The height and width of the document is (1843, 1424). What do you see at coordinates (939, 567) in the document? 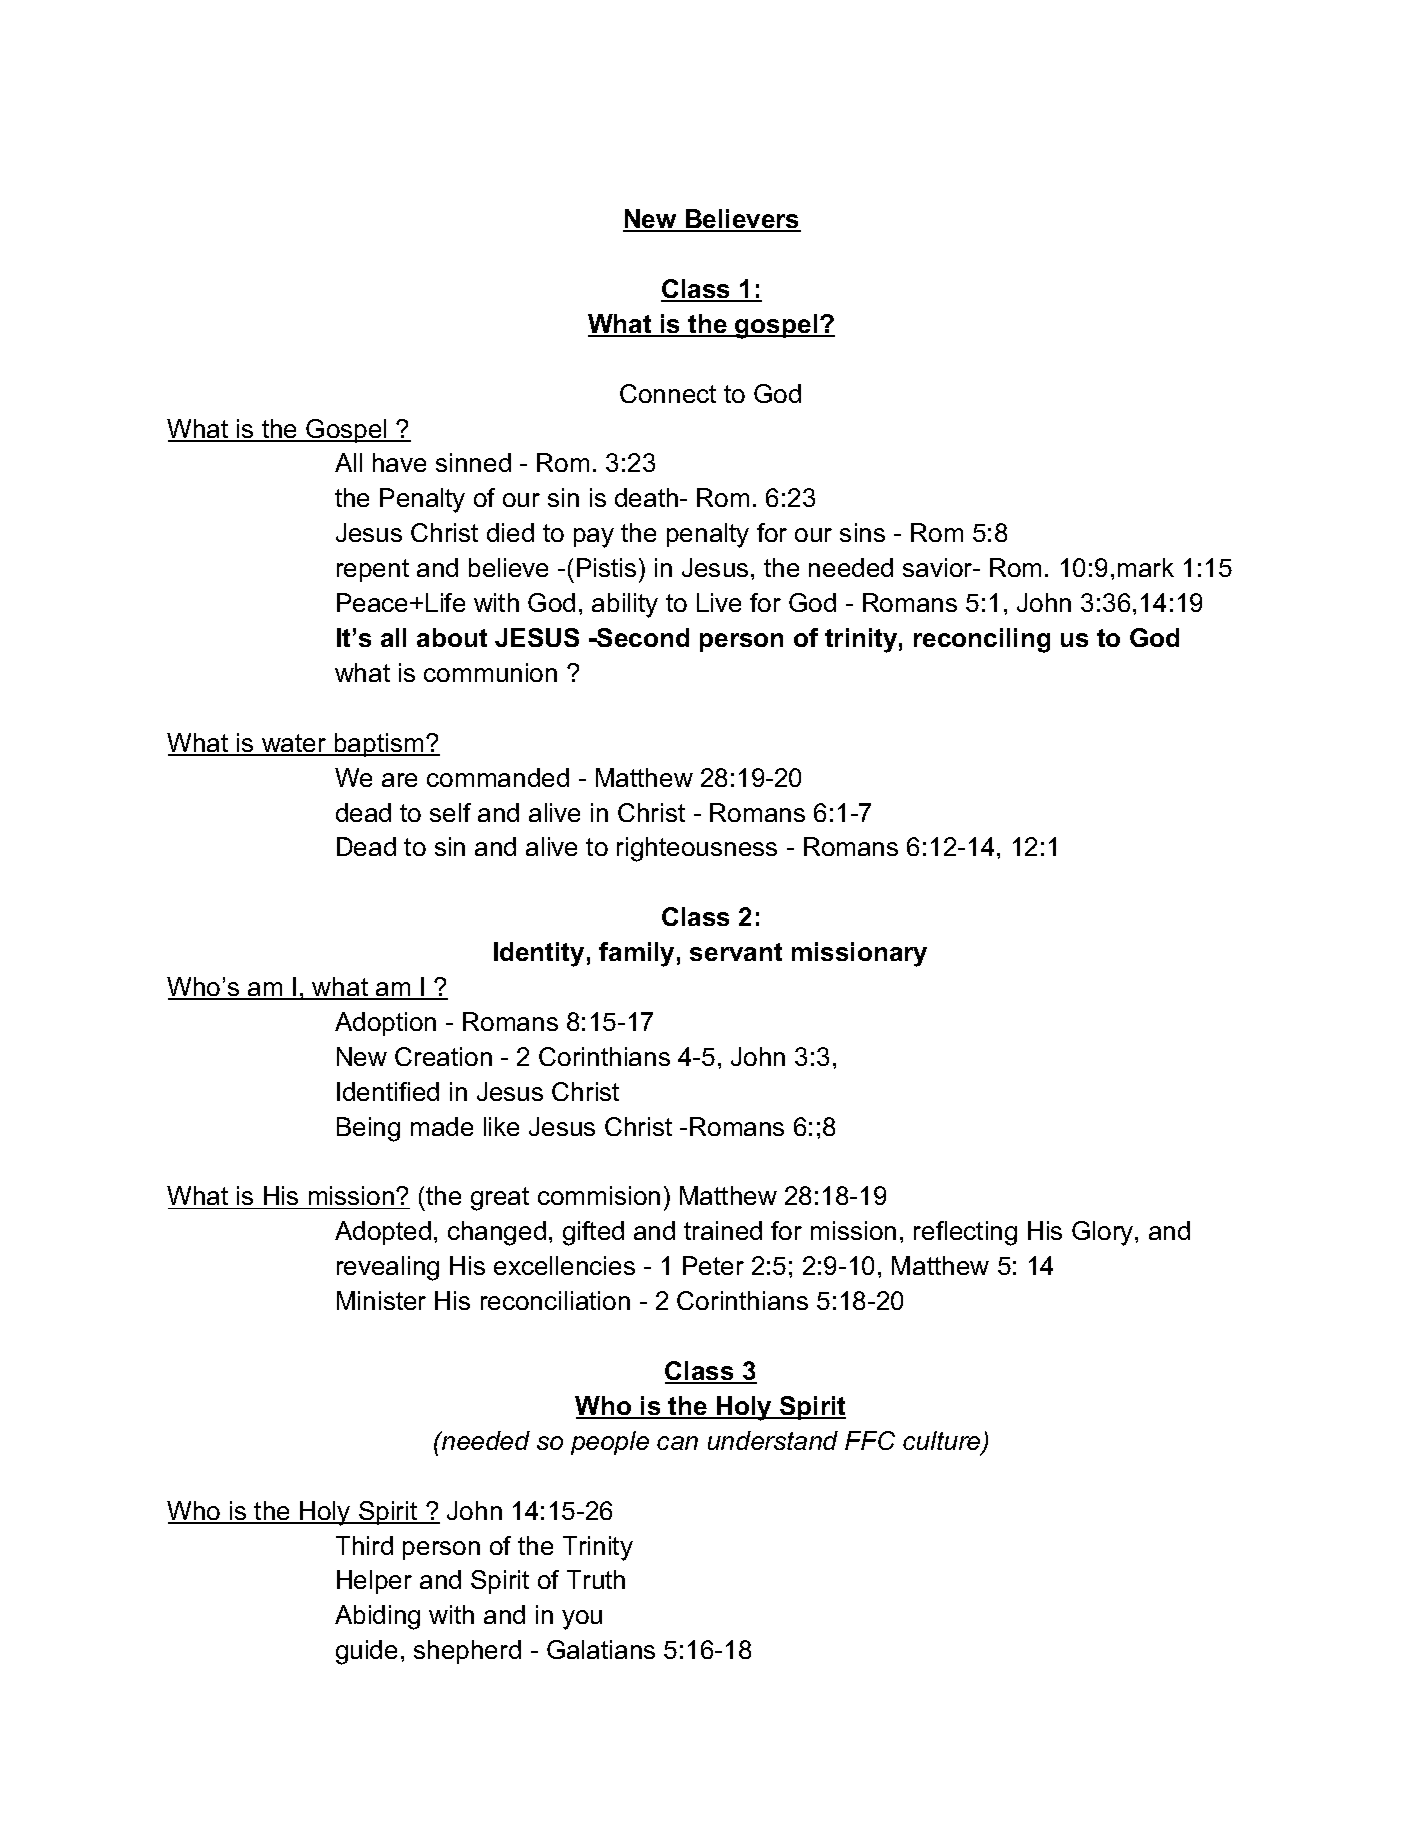
I see `savior` at bounding box center [939, 567].
